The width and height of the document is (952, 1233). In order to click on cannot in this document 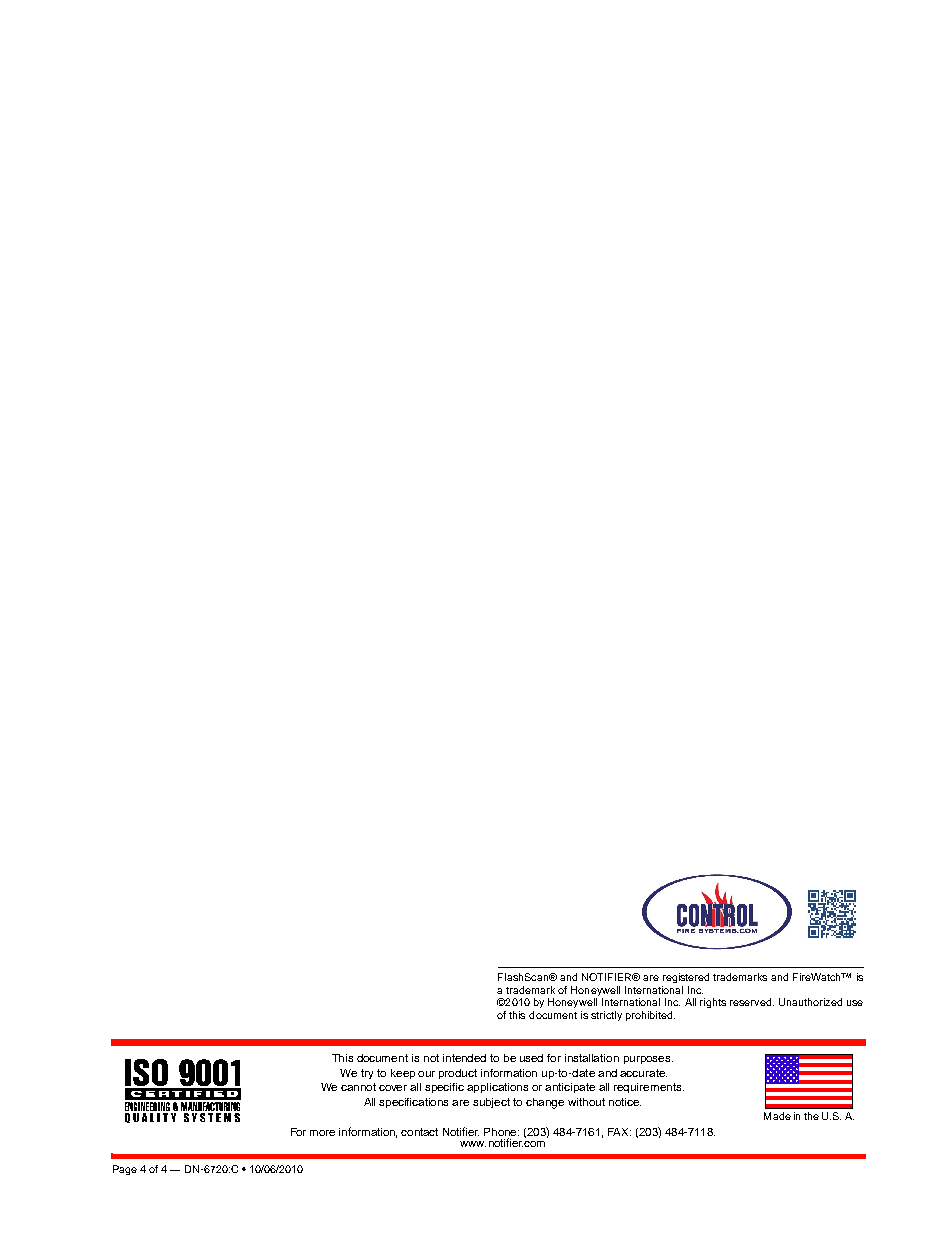, I will do `click(358, 1087)`.
